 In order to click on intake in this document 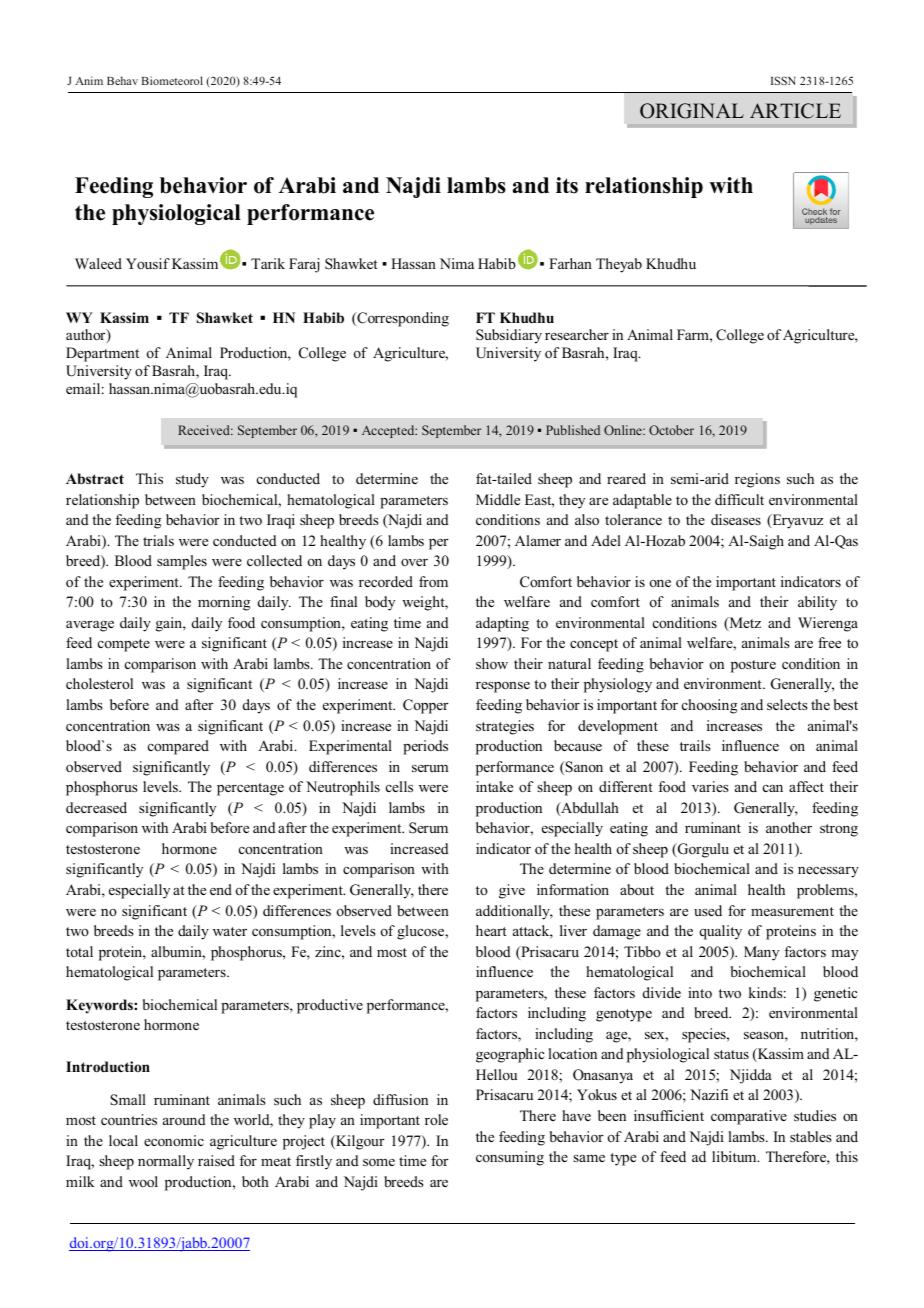, I will do `click(494, 786)`.
